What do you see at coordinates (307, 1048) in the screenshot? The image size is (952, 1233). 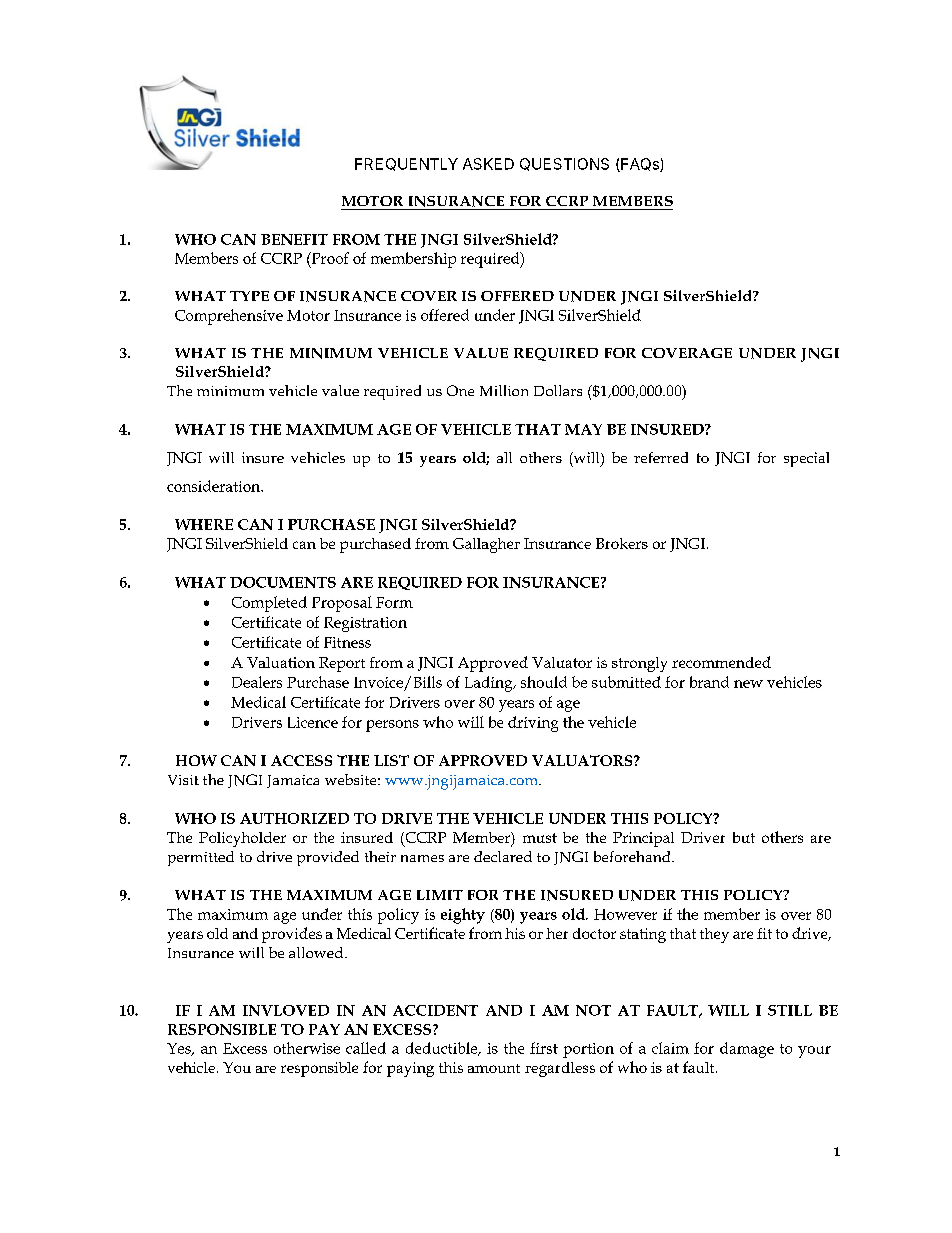 I see `otherwise` at bounding box center [307, 1048].
